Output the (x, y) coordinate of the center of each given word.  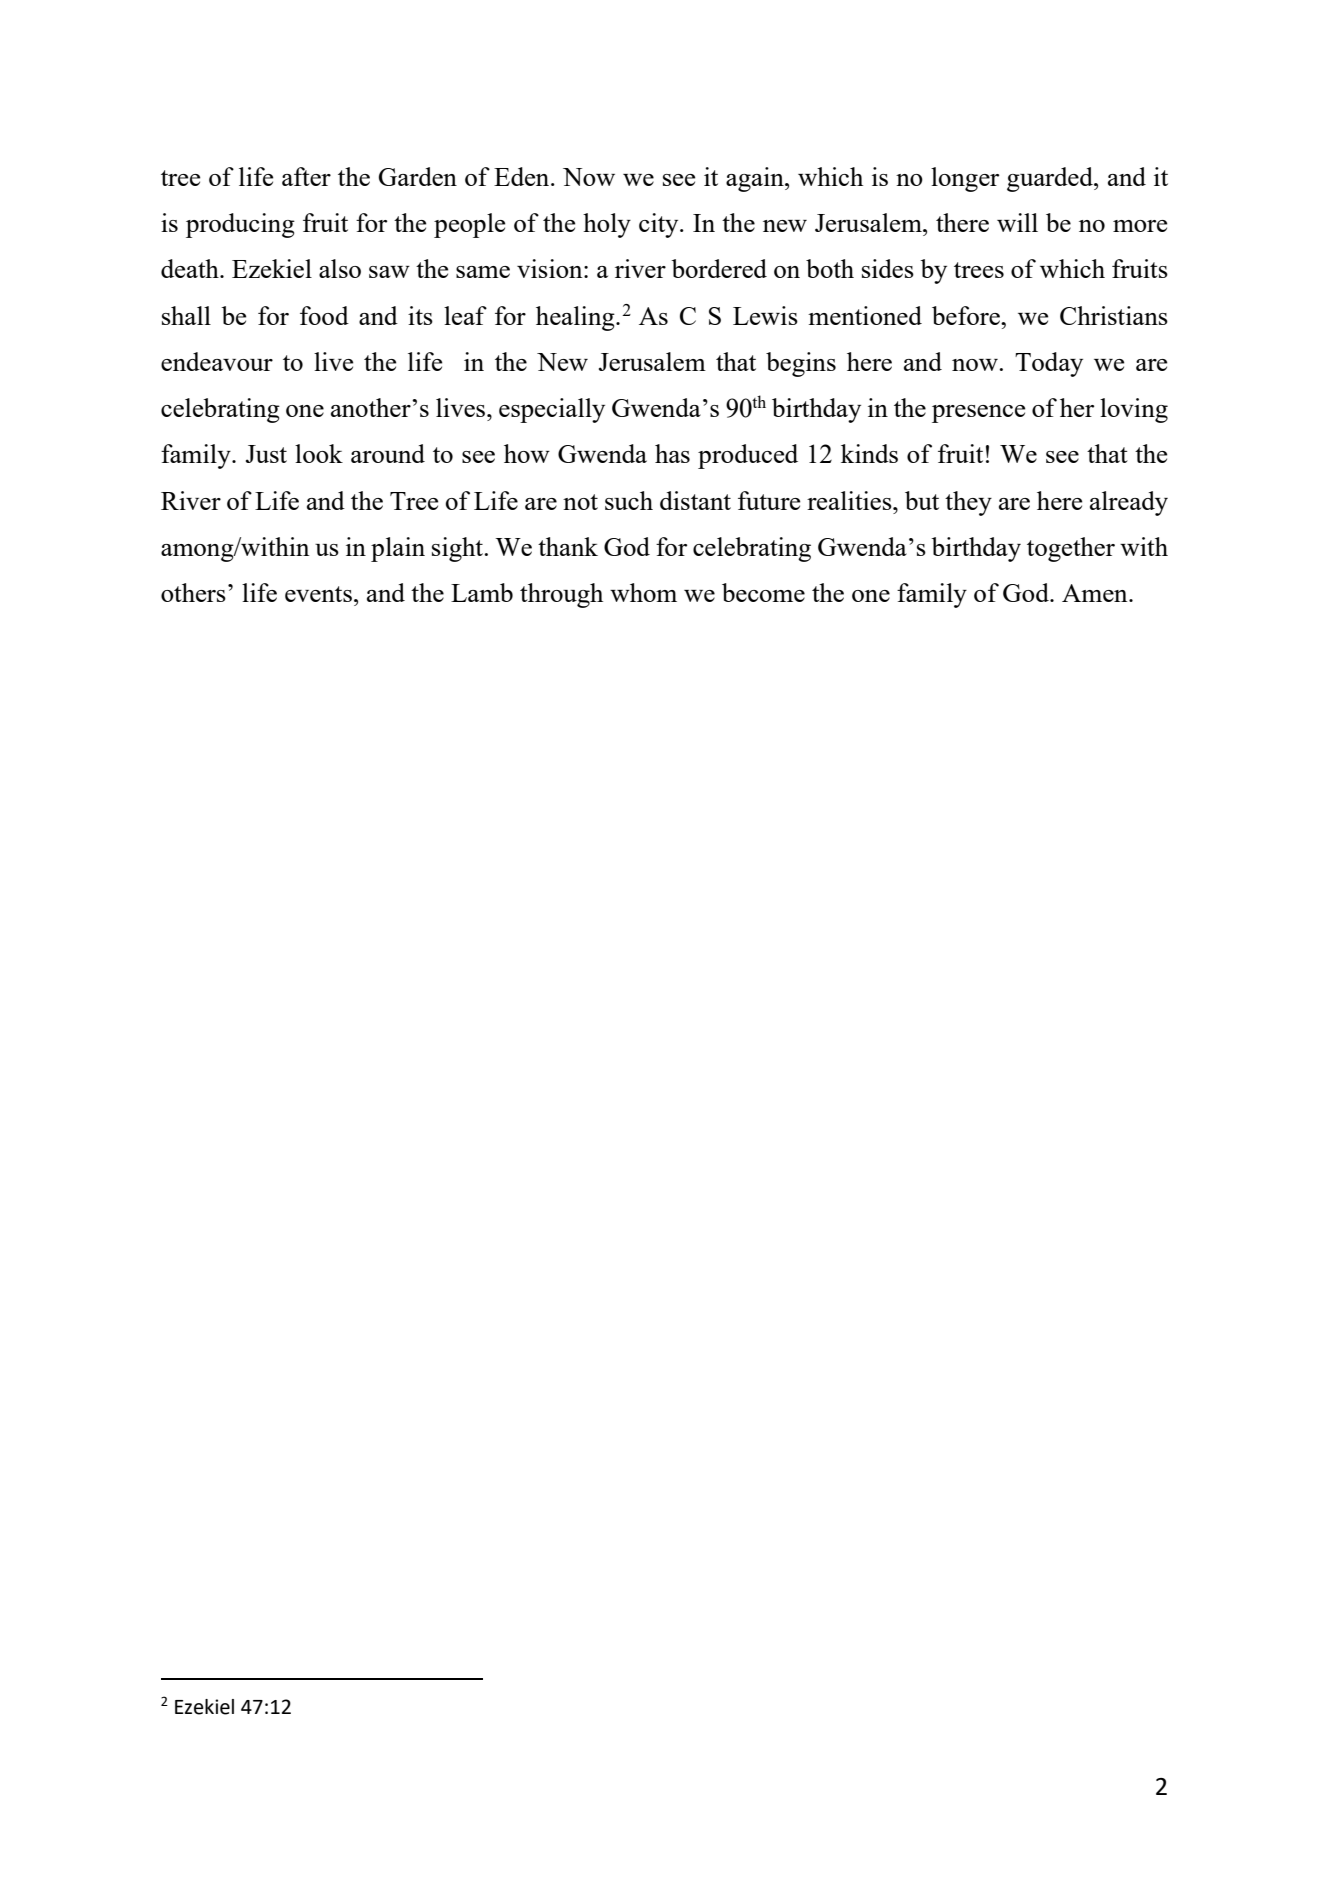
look (319, 453)
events (318, 594)
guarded (1051, 179)
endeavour (217, 361)
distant (695, 500)
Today (1049, 364)
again (756, 179)
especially (552, 410)
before (967, 315)
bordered (719, 268)
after (306, 176)
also (340, 268)
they (968, 503)
